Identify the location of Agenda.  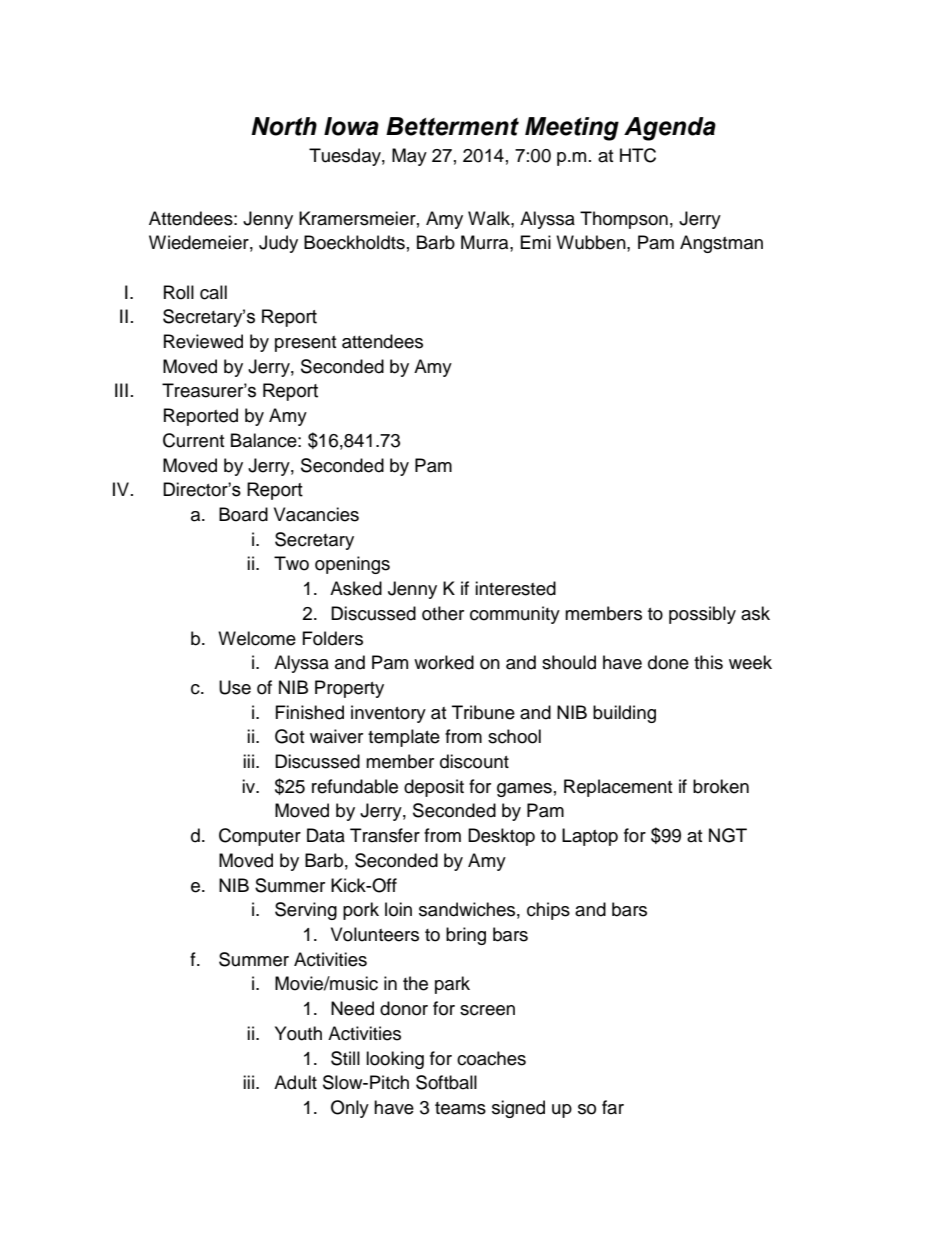
(670, 129).
